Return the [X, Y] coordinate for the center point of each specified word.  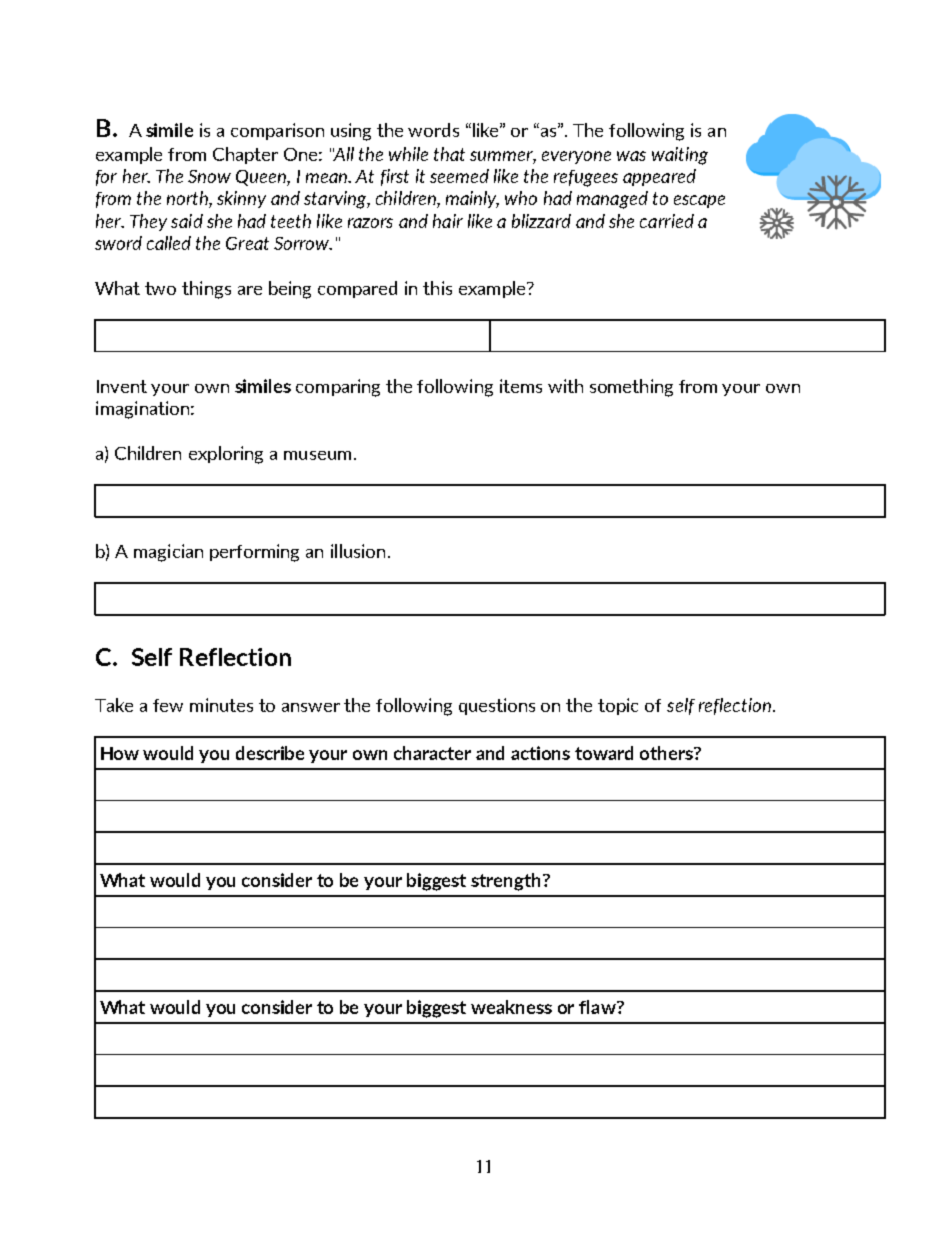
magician [168, 553]
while [408, 154]
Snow [209, 176]
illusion [358, 551]
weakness [511, 1007]
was [631, 156]
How [120, 753]
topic [618, 706]
